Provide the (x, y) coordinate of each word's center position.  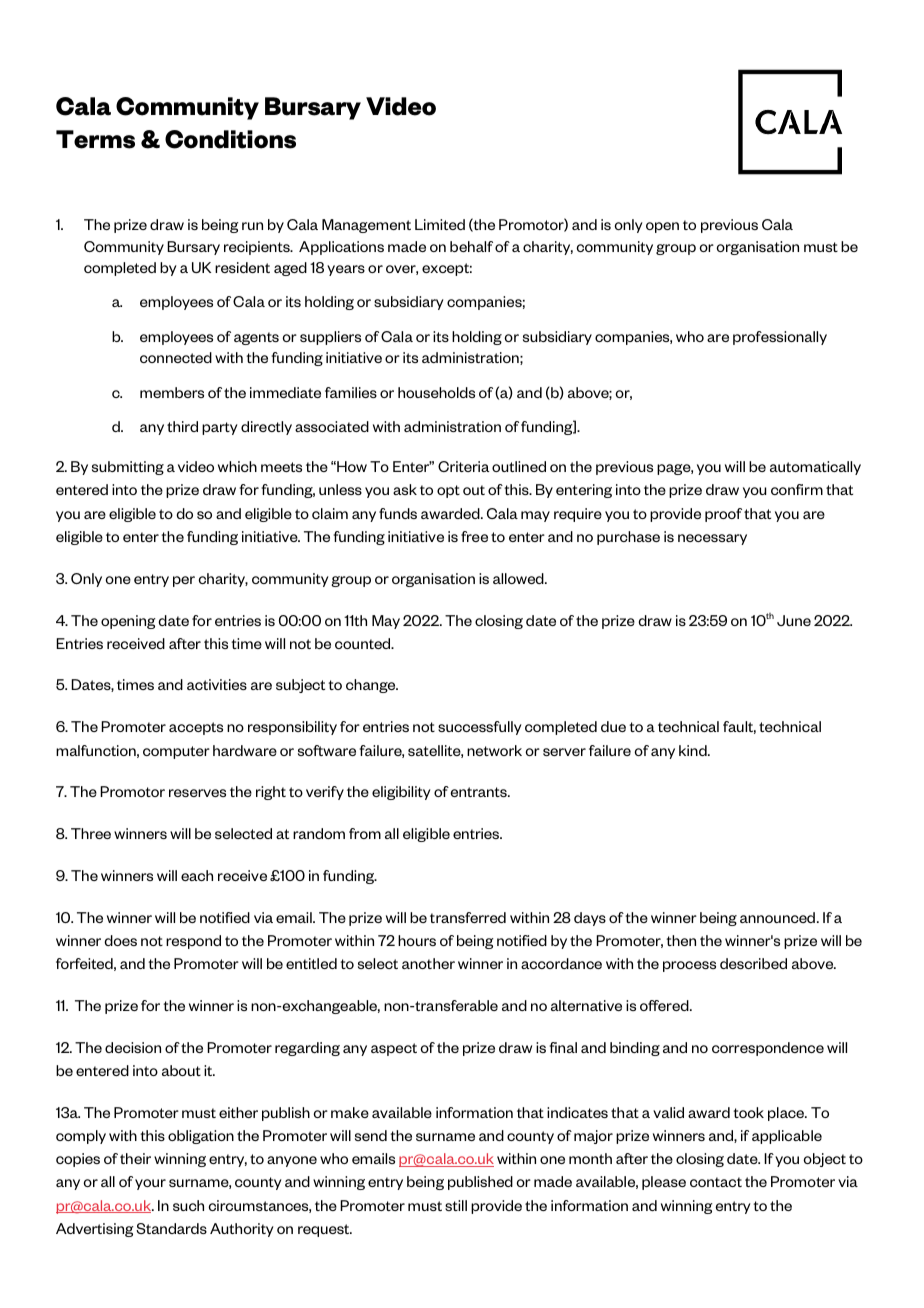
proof (723, 515)
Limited (440, 224)
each (197, 875)
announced (779, 917)
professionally (780, 338)
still (456, 1205)
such (188, 1205)
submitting (128, 468)
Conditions (230, 139)
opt (448, 491)
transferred (468, 917)
